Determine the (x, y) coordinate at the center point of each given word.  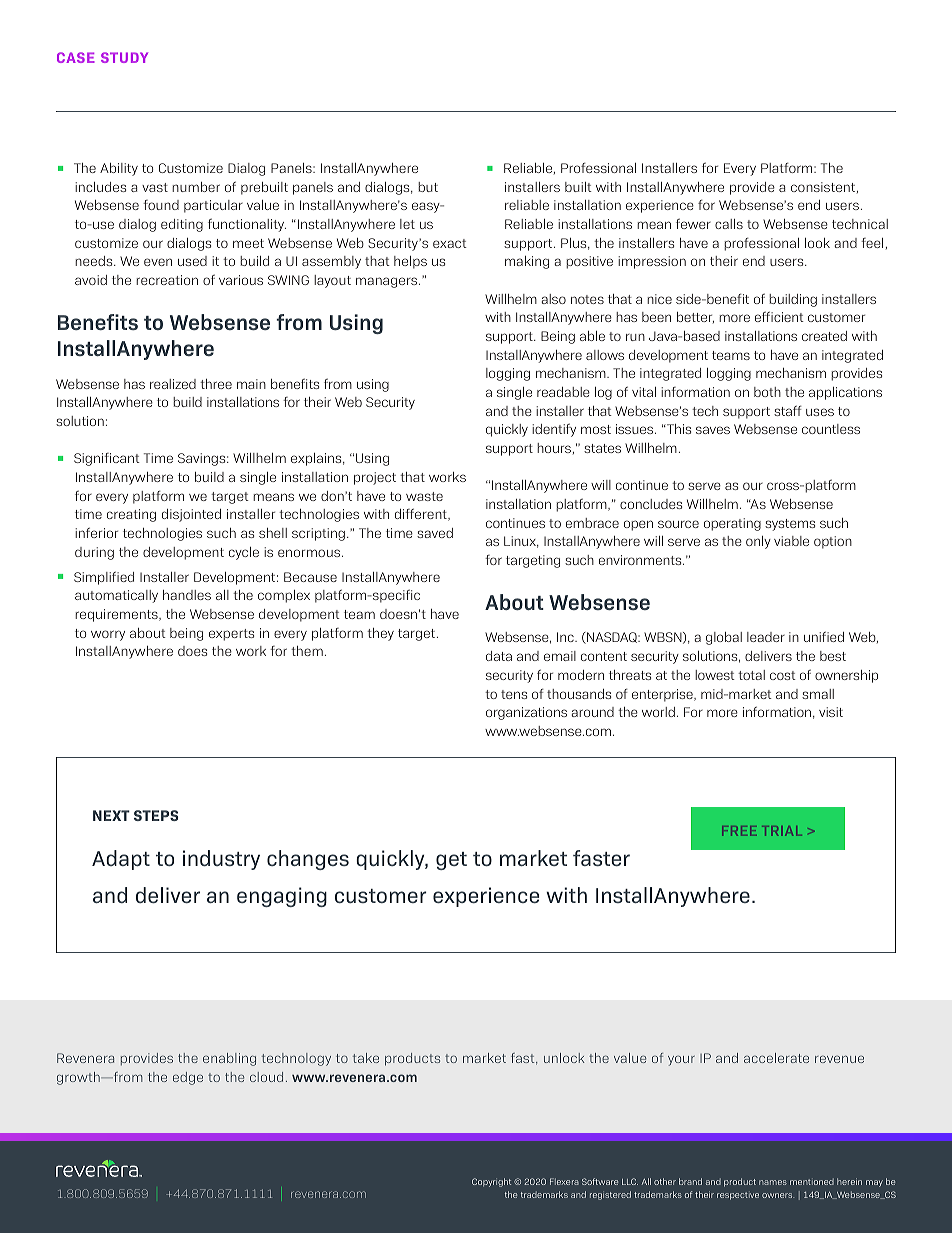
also (554, 299)
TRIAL (782, 831)
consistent (824, 187)
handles (187, 595)
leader (766, 637)
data (499, 656)
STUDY (124, 57)
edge (188, 1078)
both (767, 392)
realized (173, 384)
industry (221, 860)
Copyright (491, 1182)
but (428, 187)
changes (308, 860)
